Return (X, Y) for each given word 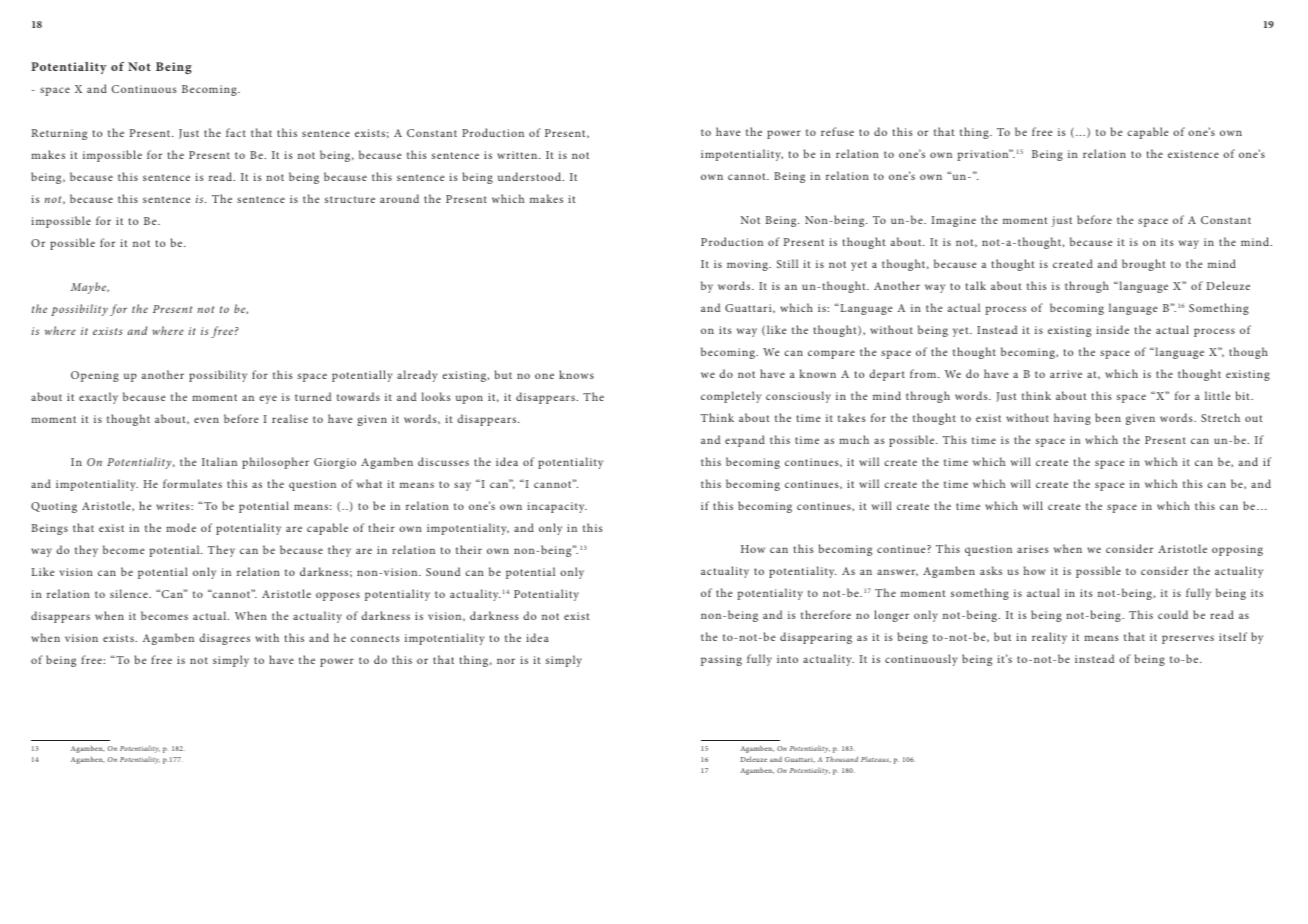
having (1072, 419)
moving (748, 265)
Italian (219, 461)
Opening (95, 376)
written (518, 155)
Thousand (842, 759)
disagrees (224, 639)
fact (236, 132)
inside (1112, 329)
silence (130, 593)
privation (984, 155)
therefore (826, 614)
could (1173, 614)
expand (745, 441)
